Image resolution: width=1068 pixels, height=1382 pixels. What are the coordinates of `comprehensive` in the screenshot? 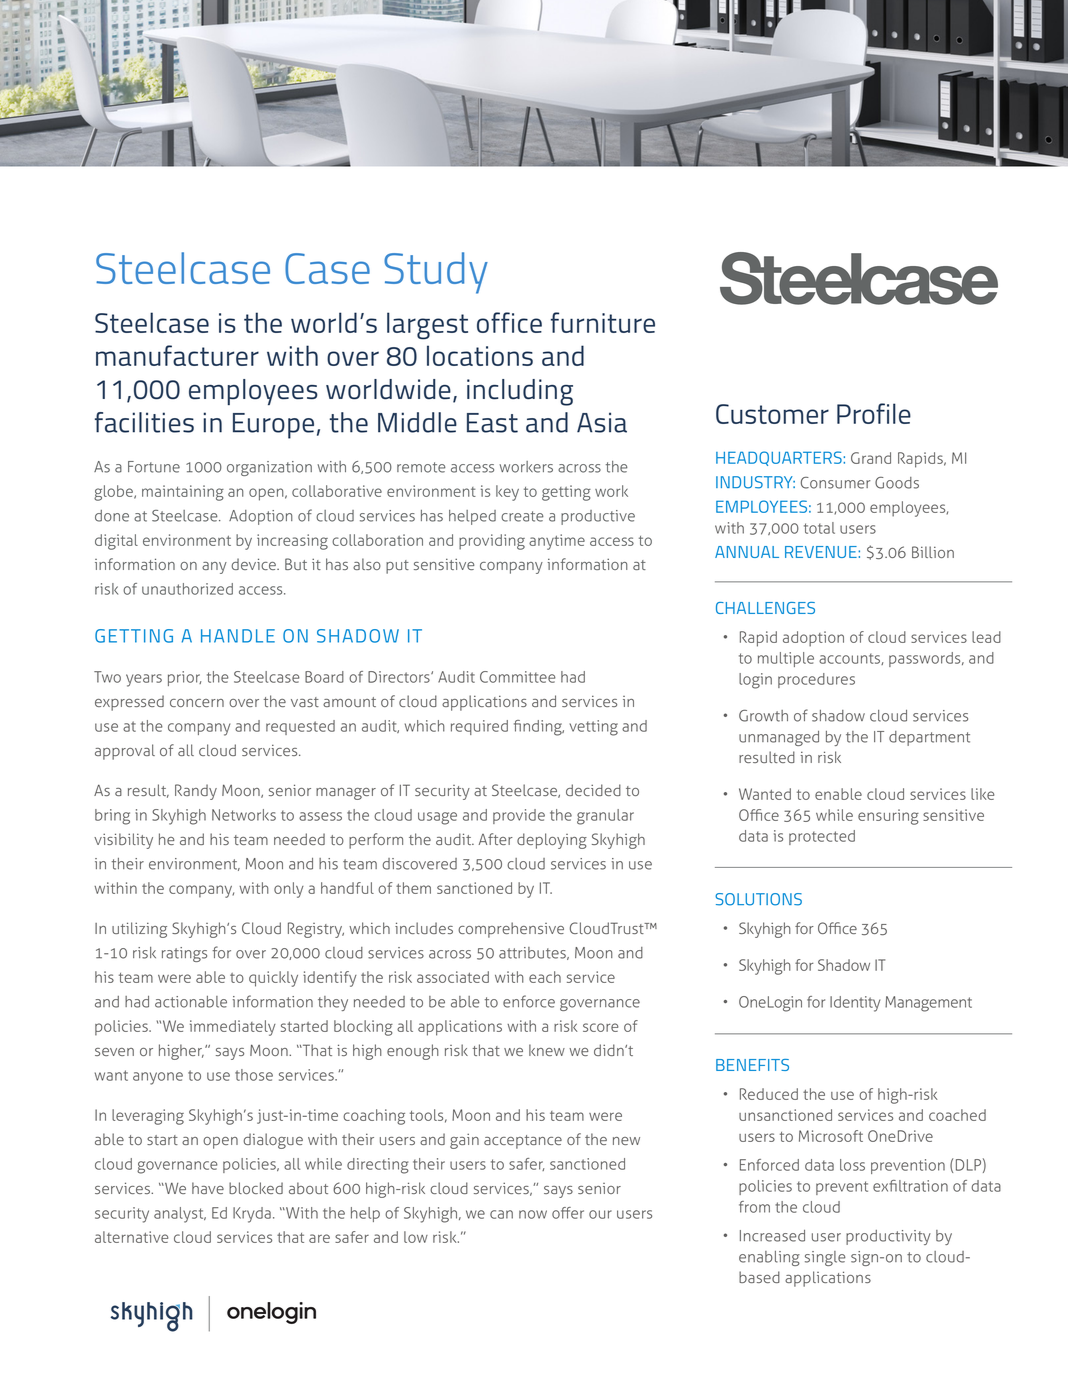 It's located at (511, 930).
